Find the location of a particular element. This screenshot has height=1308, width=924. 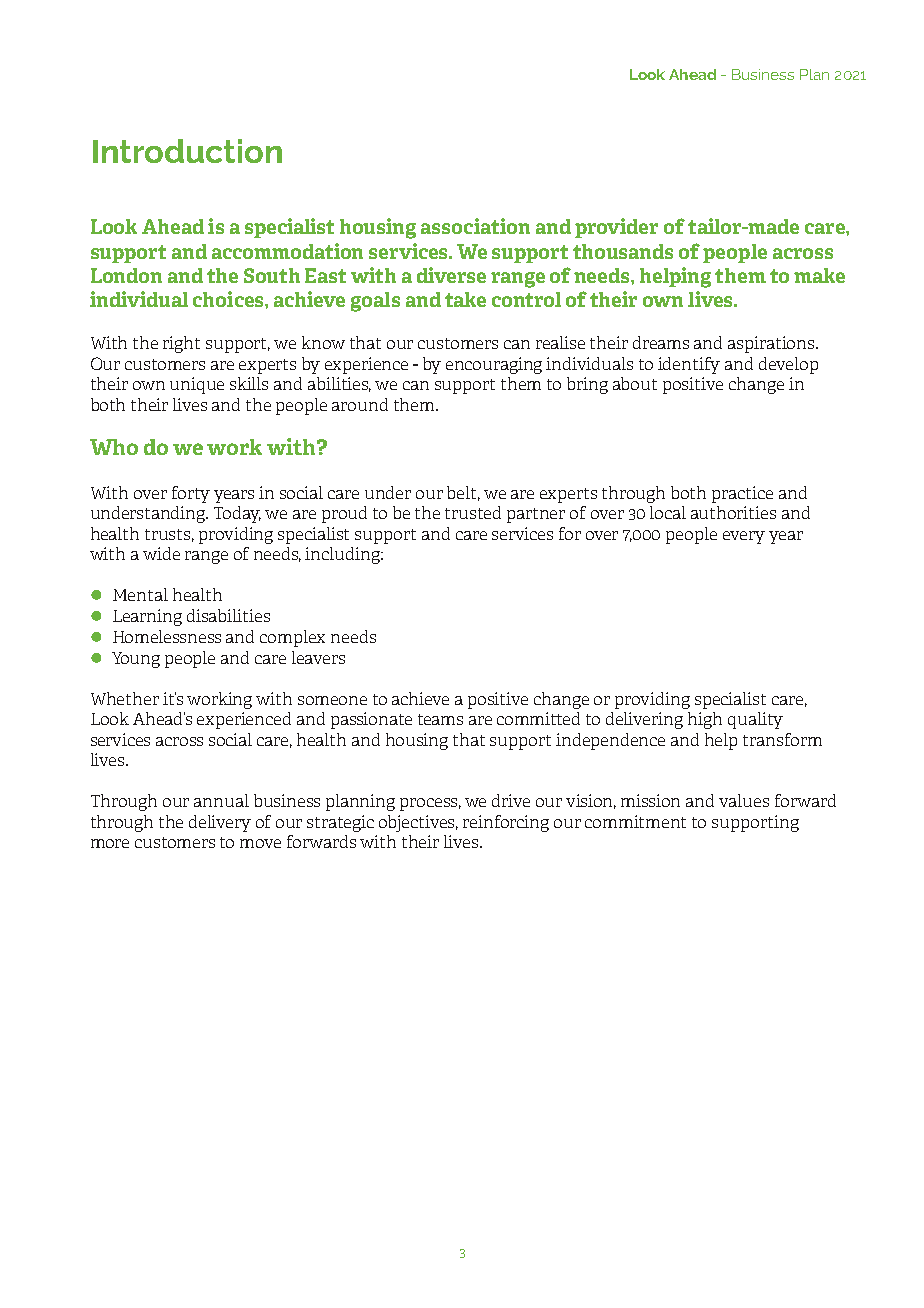

association is located at coordinates (475, 226).
